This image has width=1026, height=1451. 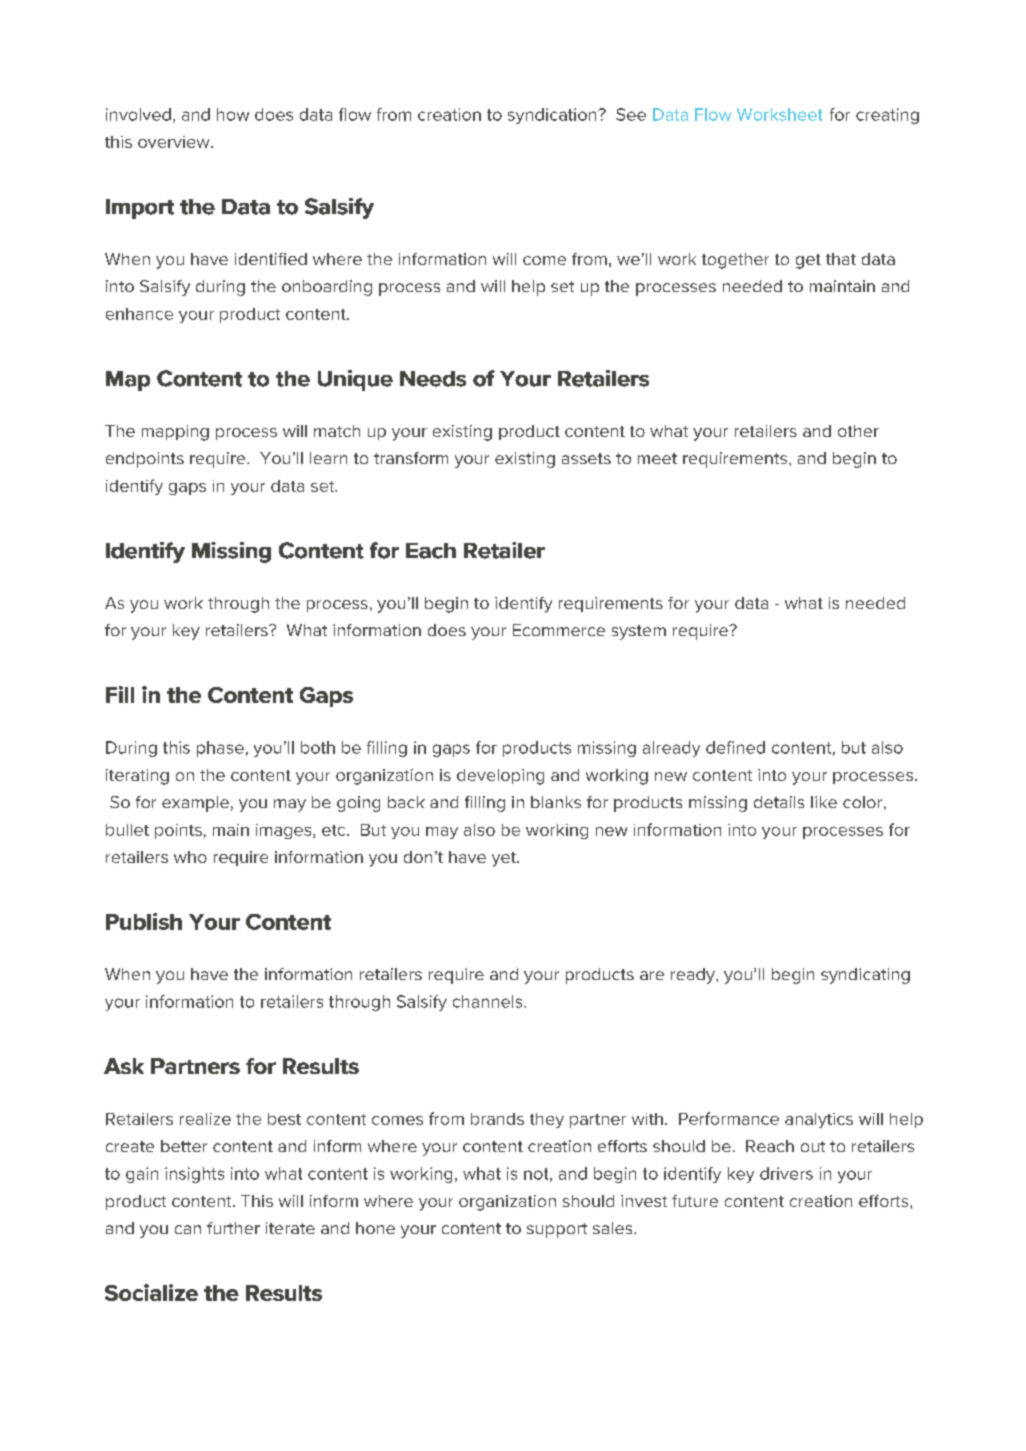 What do you see at coordinates (233, 1228) in the image?
I see `further` at bounding box center [233, 1228].
